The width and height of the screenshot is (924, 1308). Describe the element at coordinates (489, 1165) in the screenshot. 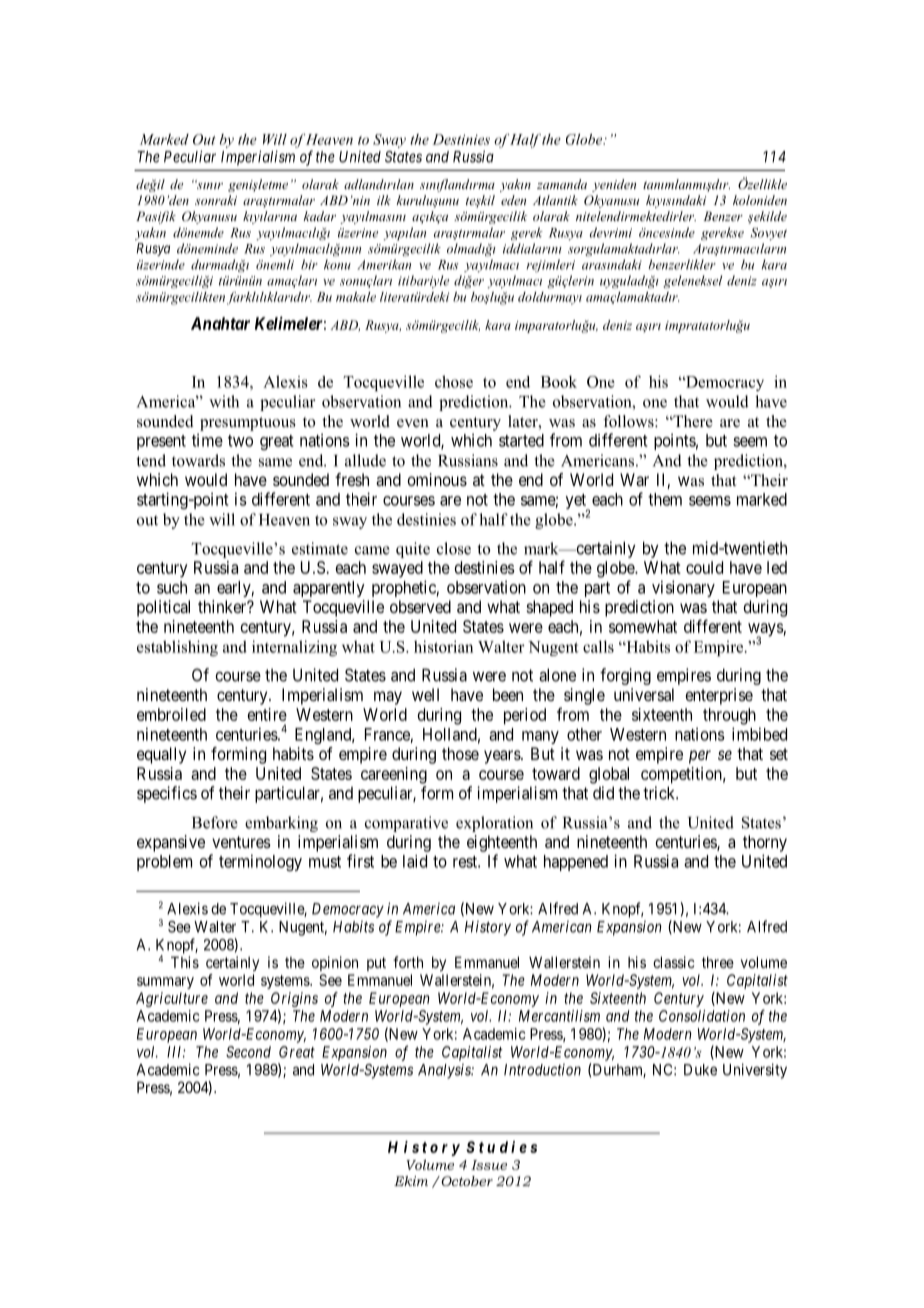

I see `Issue` at that location.
